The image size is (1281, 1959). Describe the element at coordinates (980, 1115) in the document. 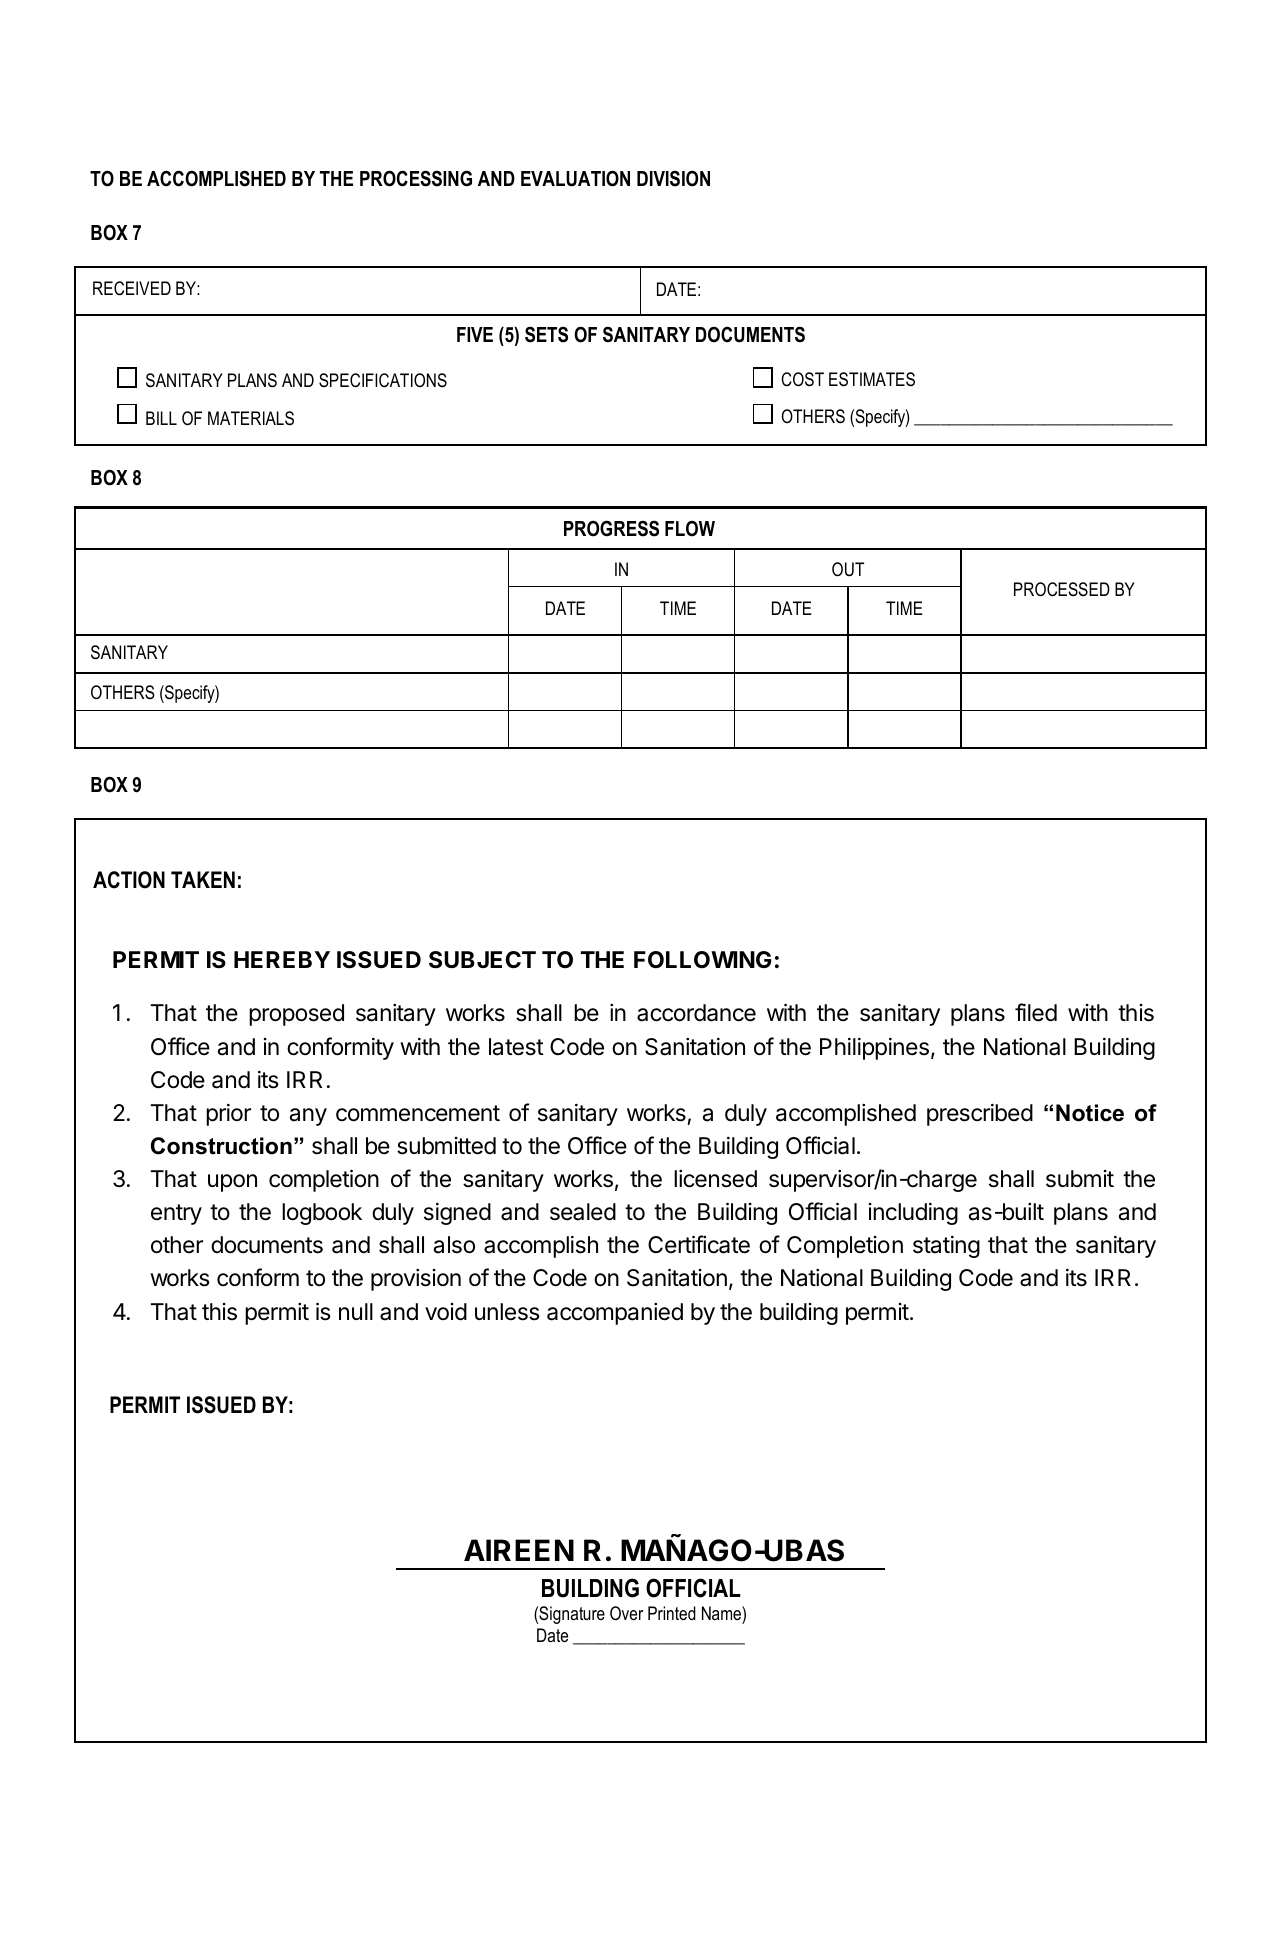

I see `prescribed` at that location.
